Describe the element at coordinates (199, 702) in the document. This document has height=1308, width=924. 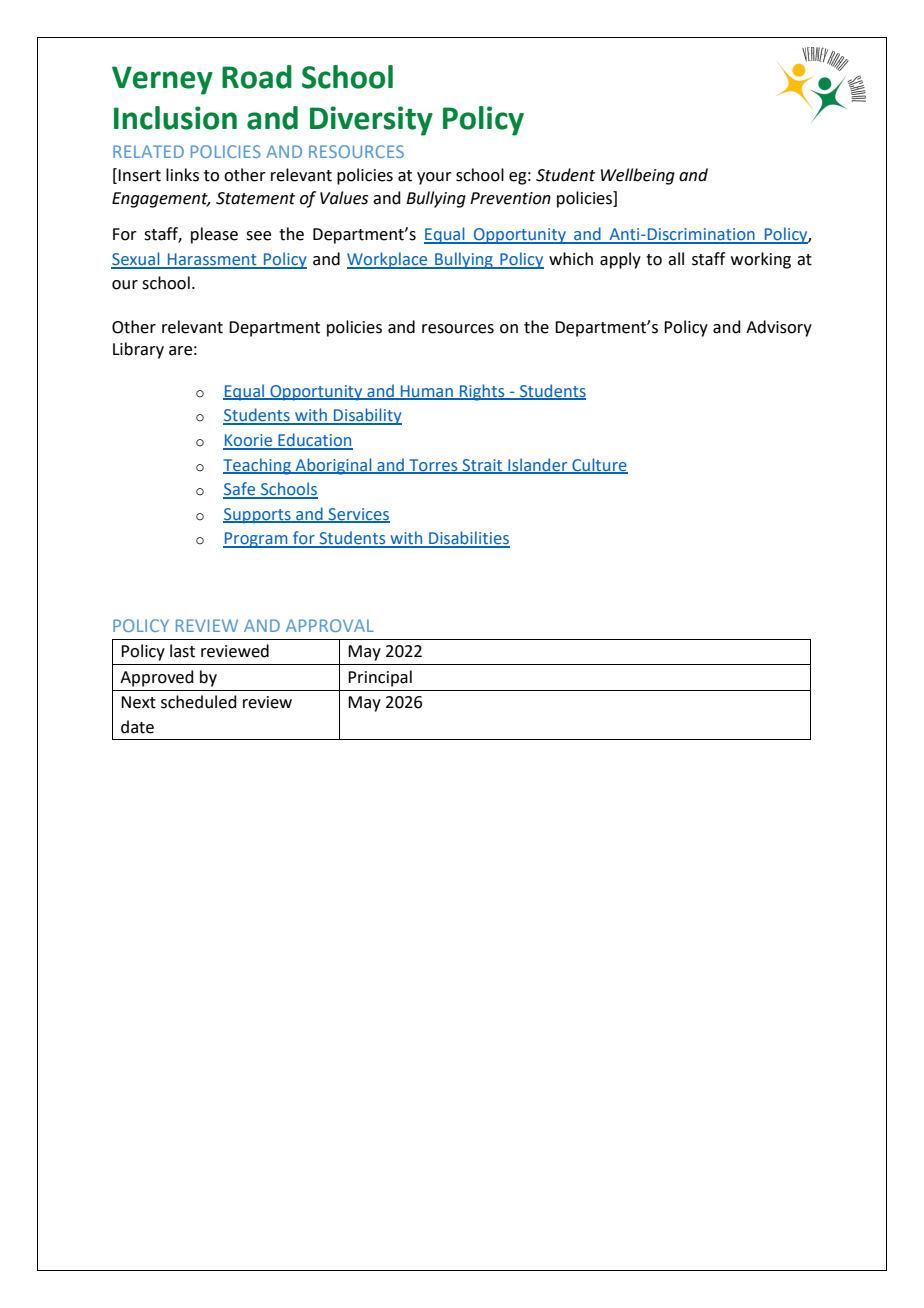
I see `scheduled` at that location.
